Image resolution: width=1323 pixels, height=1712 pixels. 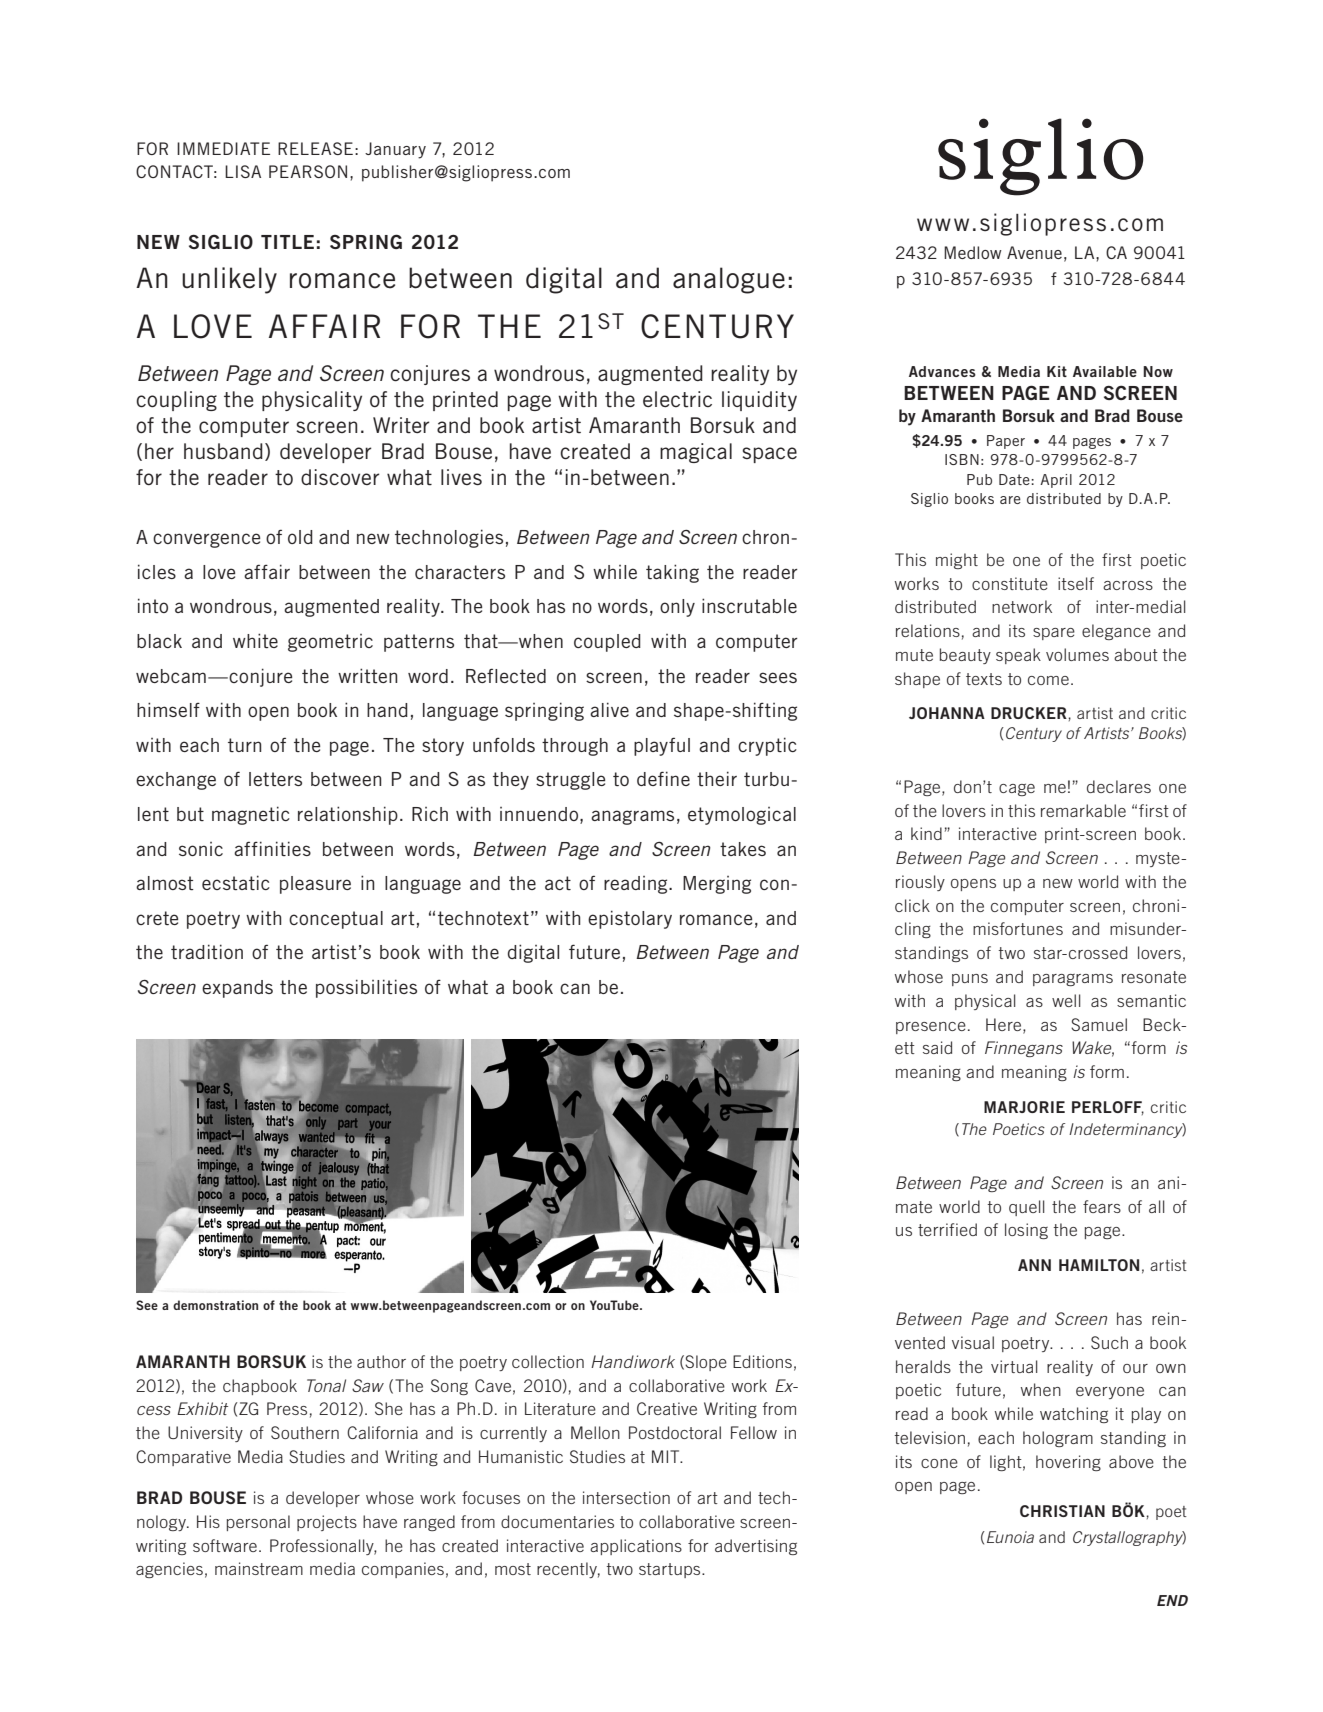 What do you see at coordinates (677, 608) in the image?
I see `only` at bounding box center [677, 608].
